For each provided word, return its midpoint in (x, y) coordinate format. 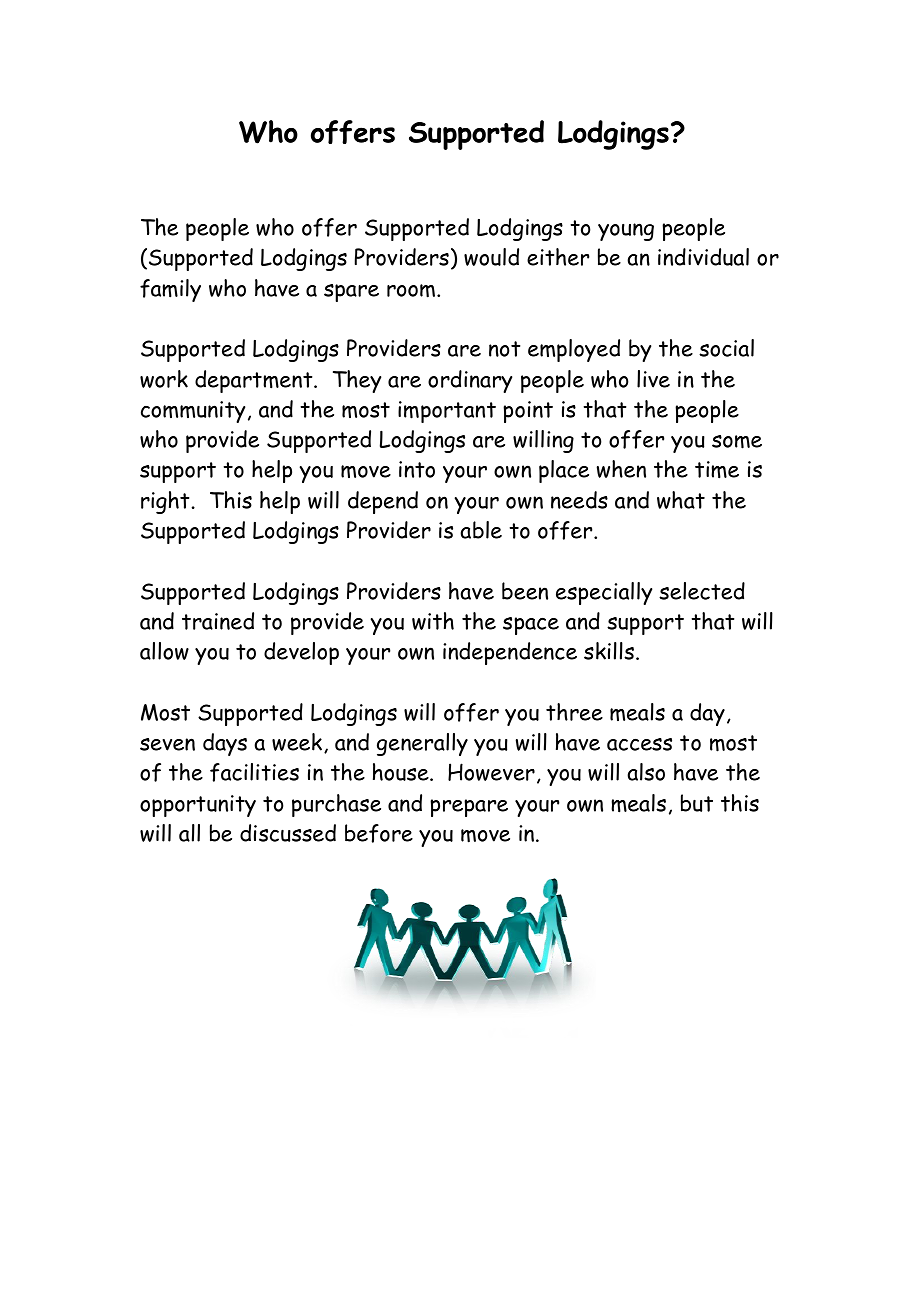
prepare (469, 808)
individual (703, 257)
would (491, 257)
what (681, 500)
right (165, 502)
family (170, 290)
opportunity (198, 806)
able (481, 530)
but (697, 803)
